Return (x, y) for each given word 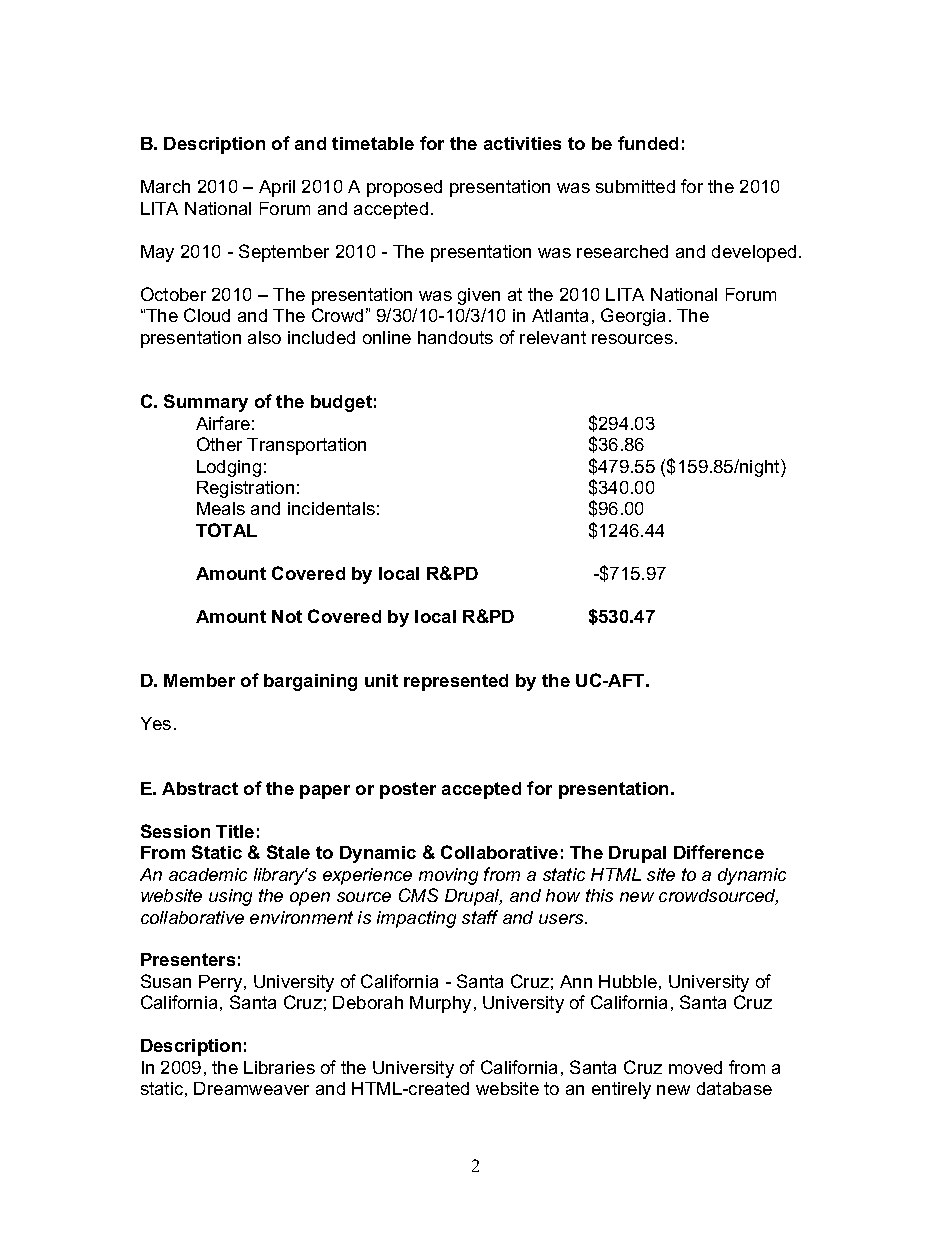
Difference (719, 852)
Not (287, 616)
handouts (455, 337)
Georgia (633, 317)
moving (448, 876)
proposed (404, 188)
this (599, 895)
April (277, 188)
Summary (206, 403)
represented (456, 682)
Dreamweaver (251, 1088)
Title (235, 831)
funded (648, 143)
